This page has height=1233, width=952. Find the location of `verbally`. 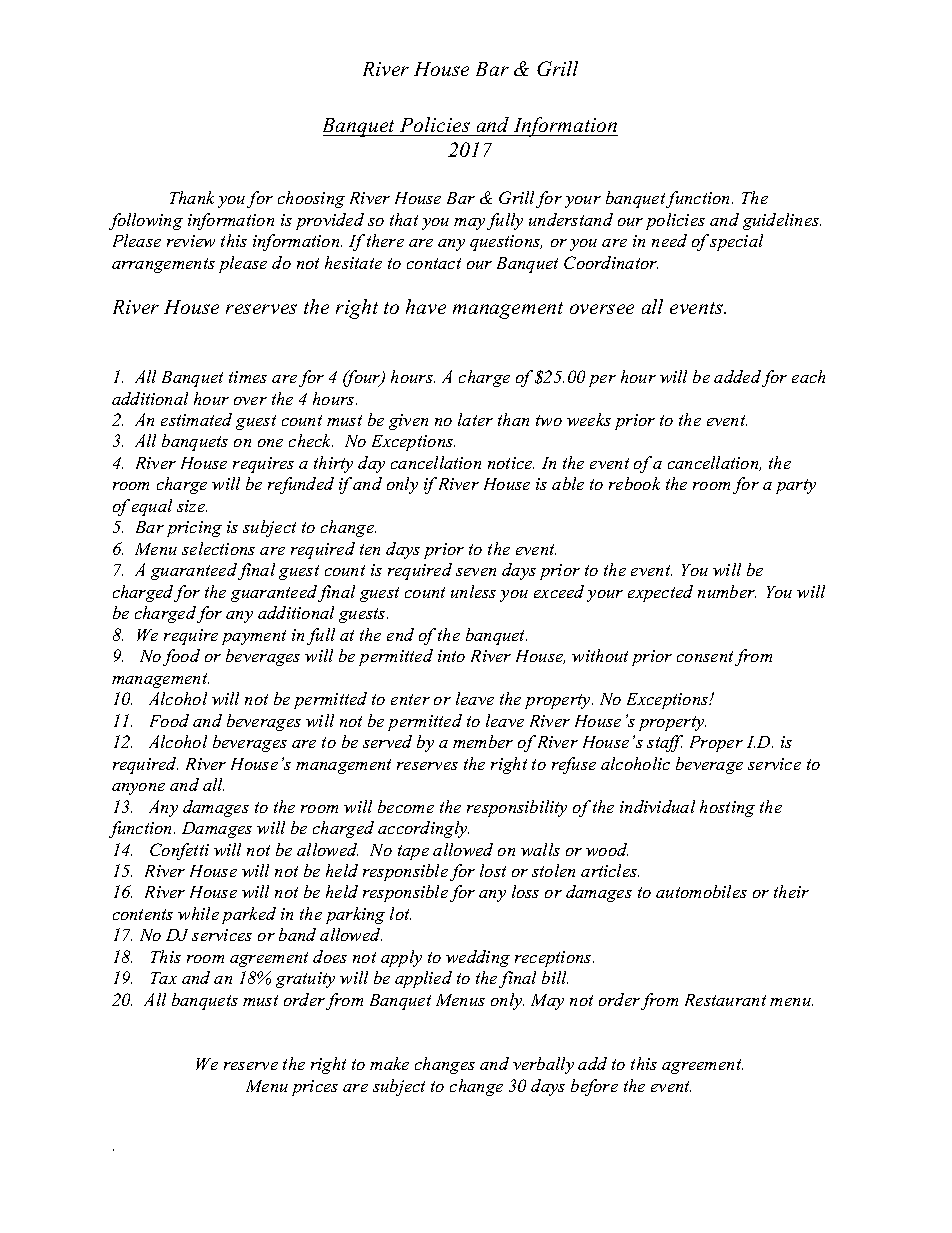

verbally is located at coordinates (543, 1065).
